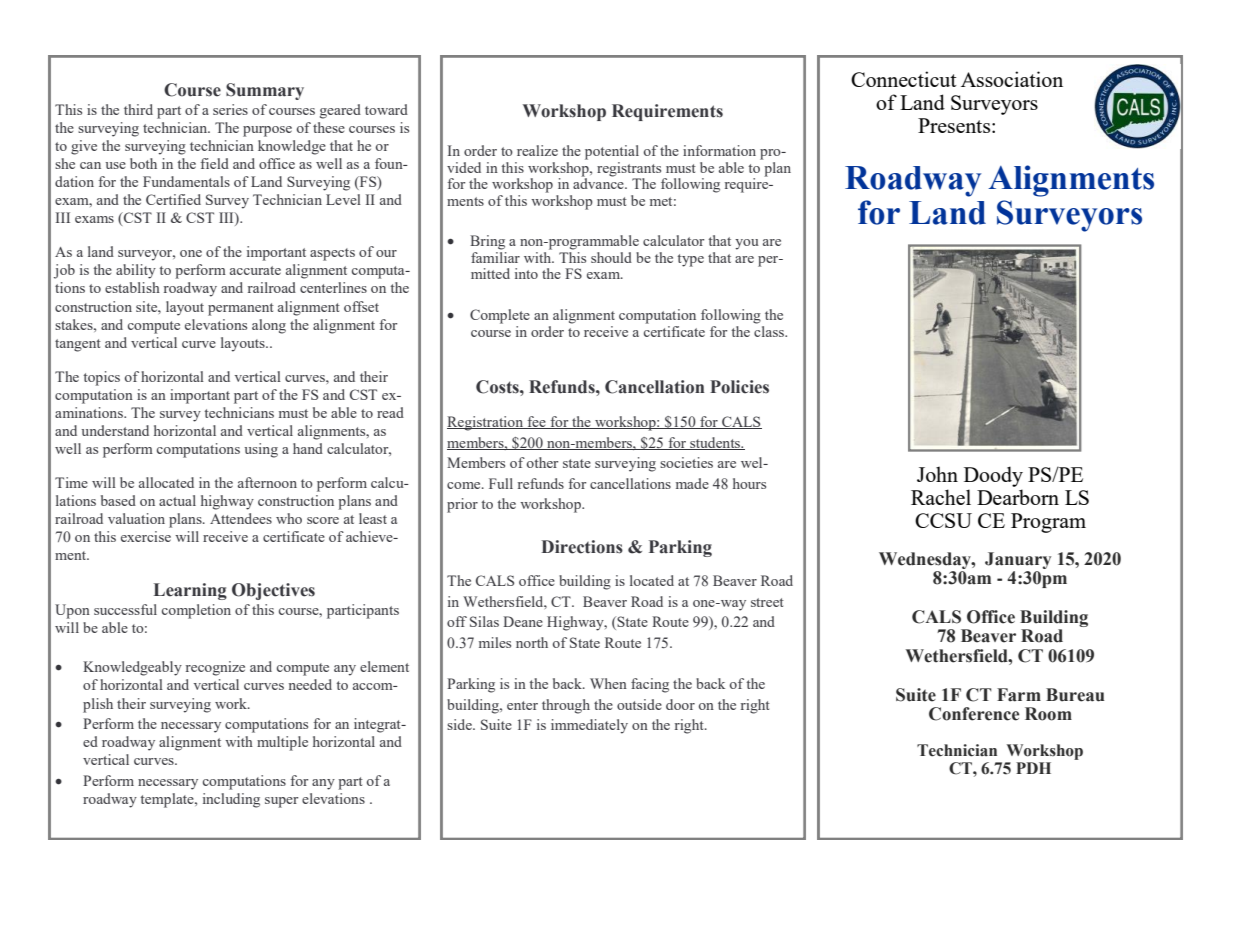 This image has width=1233, height=952. What do you see at coordinates (500, 316) in the image?
I see `Complete` at bounding box center [500, 316].
